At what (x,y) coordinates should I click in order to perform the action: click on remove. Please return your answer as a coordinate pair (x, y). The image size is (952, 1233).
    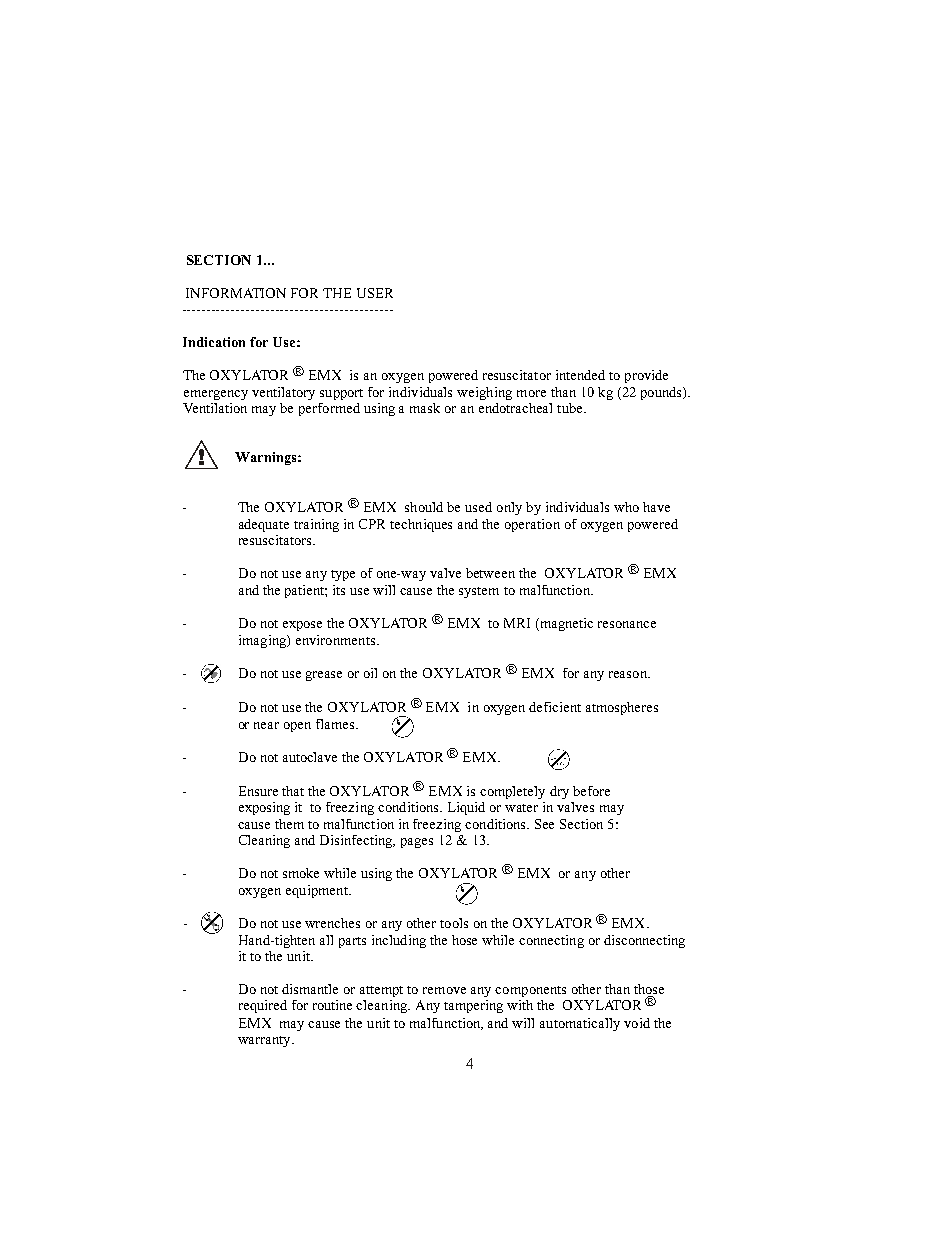
    Looking at the image, I should click on (444, 990).
